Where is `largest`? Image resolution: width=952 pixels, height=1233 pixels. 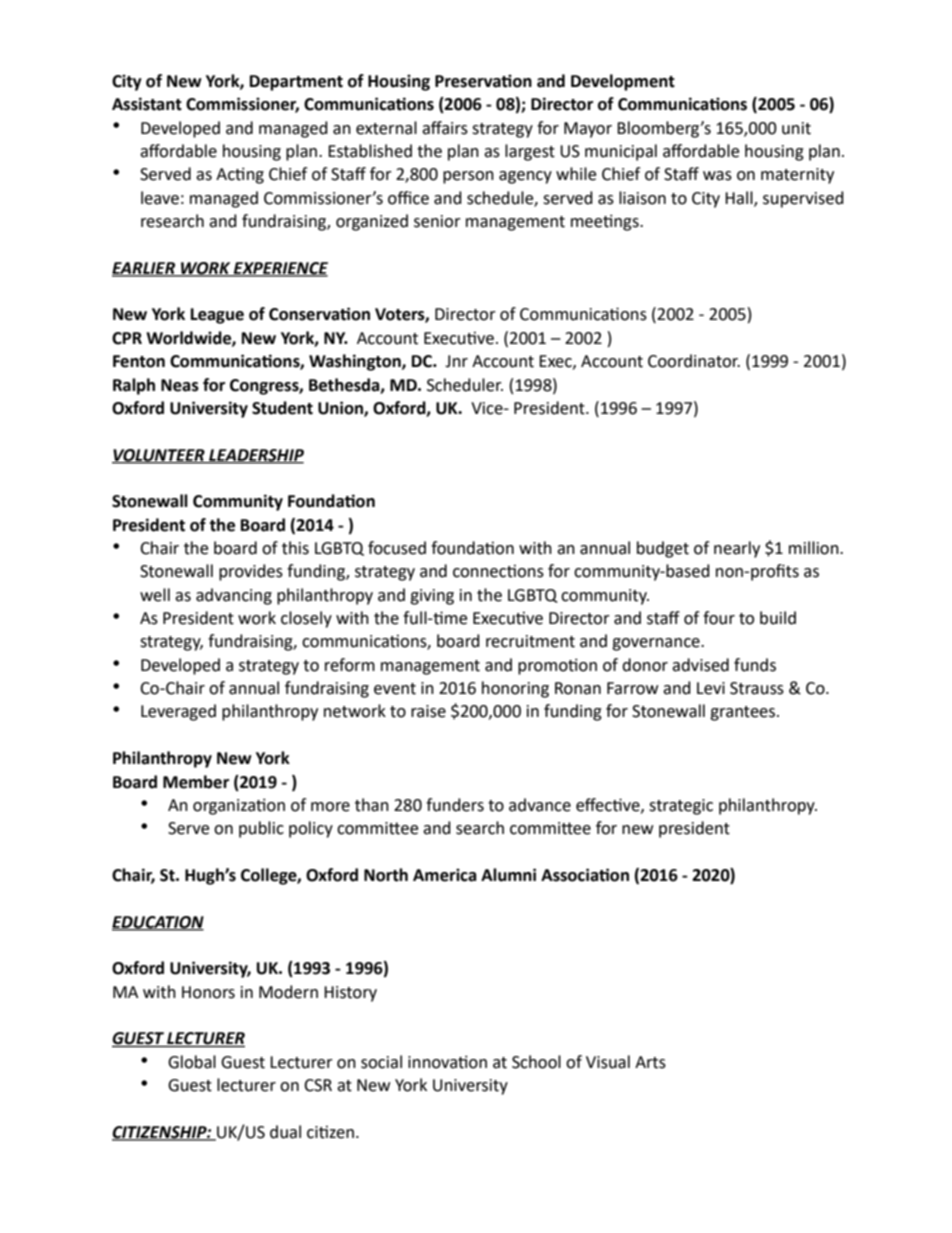
largest is located at coordinates (530, 152).
